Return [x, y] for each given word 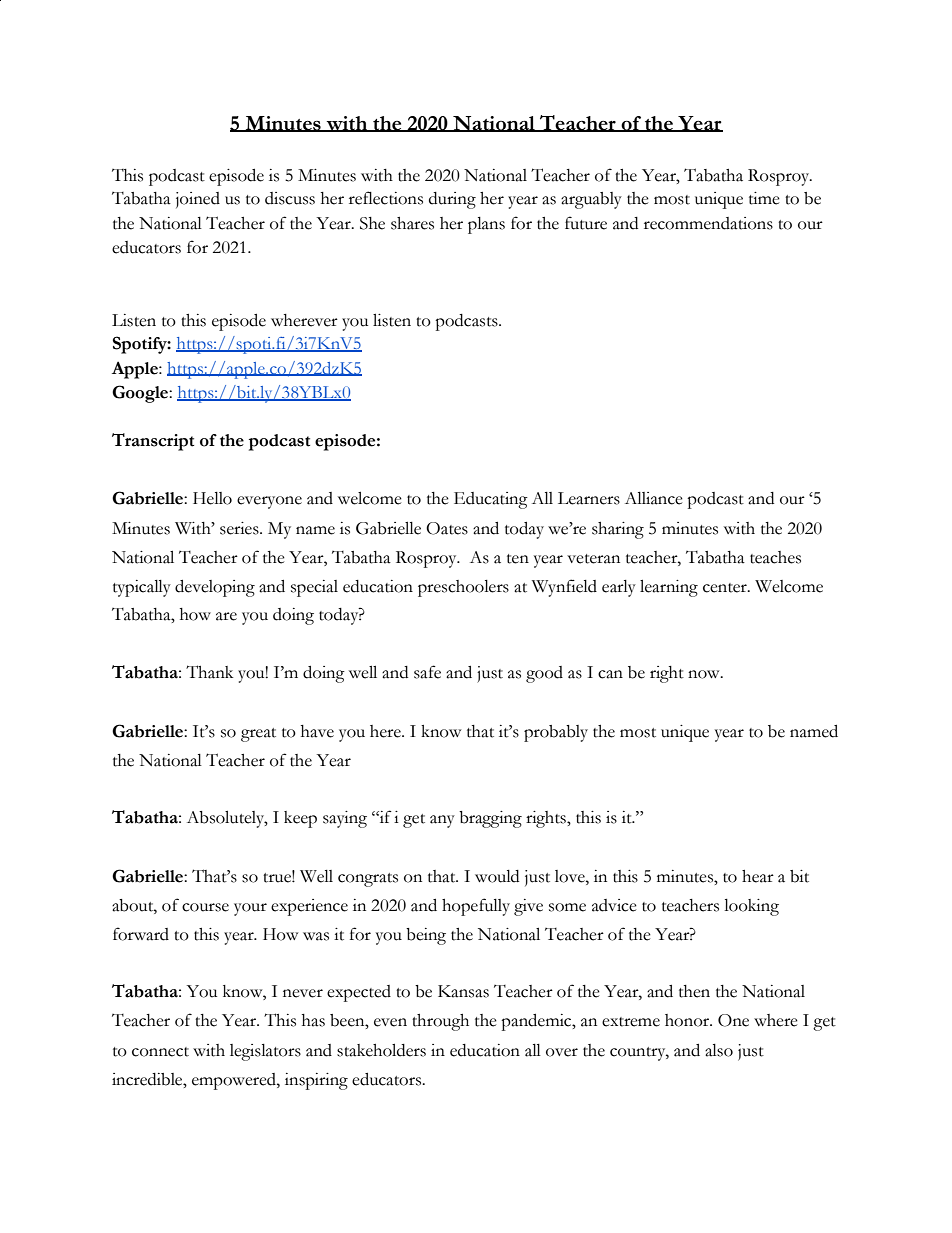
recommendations [708, 223]
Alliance [654, 498]
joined [198, 200]
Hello [212, 498]
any [442, 821]
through [440, 1022]
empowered [235, 1081]
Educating [491, 500]
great [258, 735]
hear [758, 876]
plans [486, 225]
